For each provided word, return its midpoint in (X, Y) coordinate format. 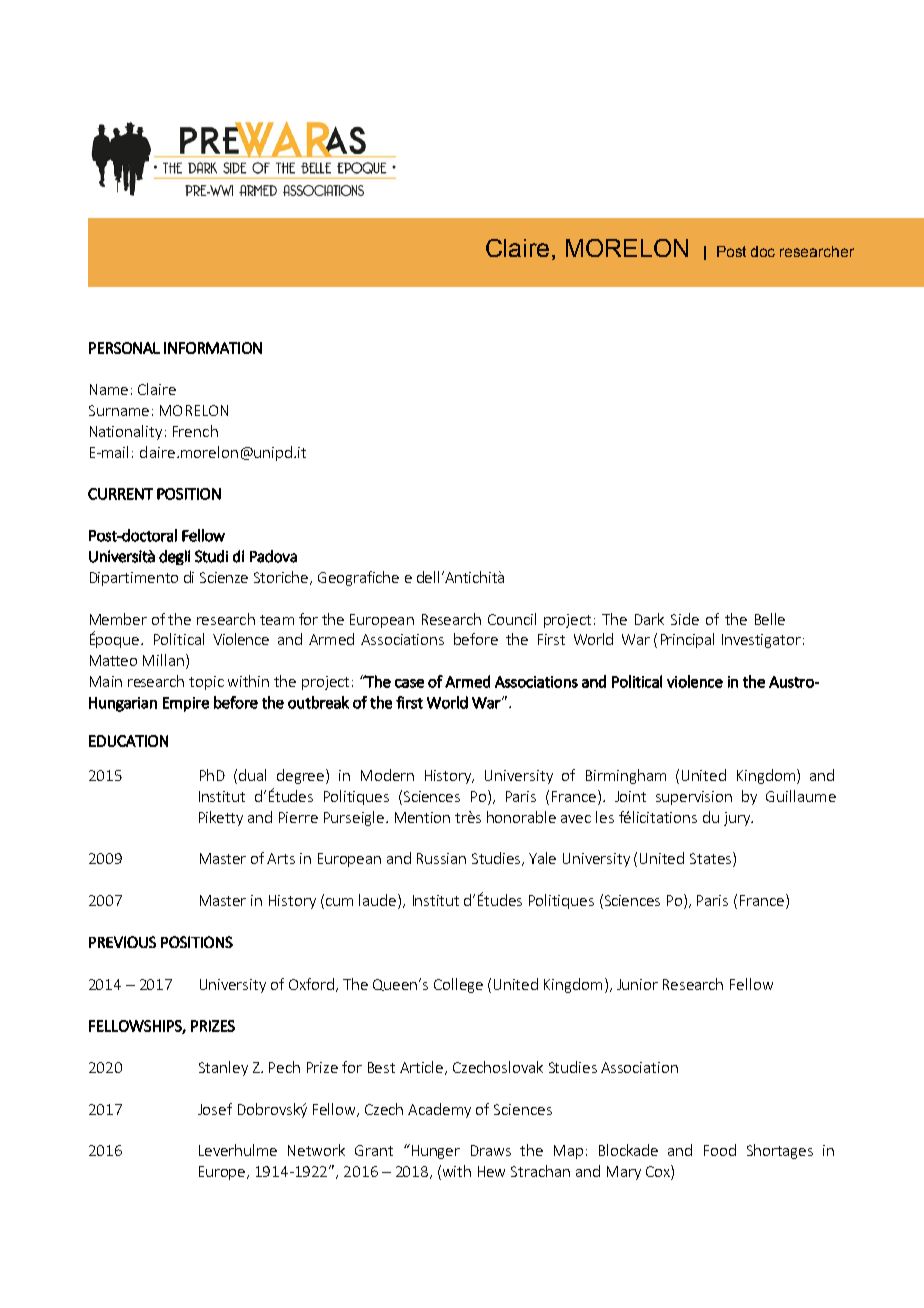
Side (685, 619)
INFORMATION (213, 348)
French (195, 431)
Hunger (434, 1151)
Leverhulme (238, 1150)
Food (720, 1150)
